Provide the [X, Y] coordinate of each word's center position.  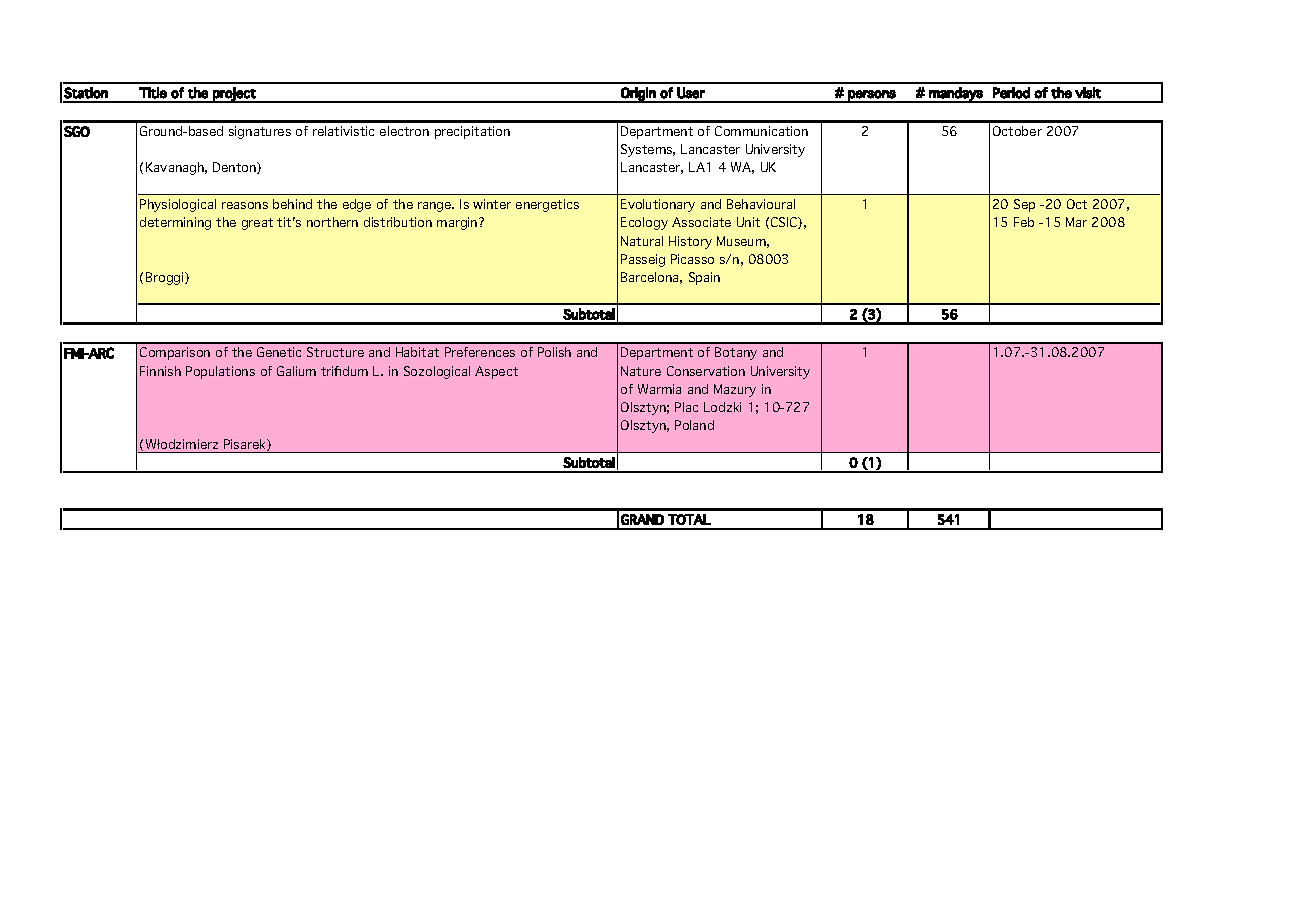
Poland [694, 425]
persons [872, 96]
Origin [638, 95]
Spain [704, 278]
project [234, 95]
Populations [220, 372]
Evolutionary [658, 205]
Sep [1024, 205]
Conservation [706, 371]
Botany [736, 353]
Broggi [166, 278]
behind [292, 204]
